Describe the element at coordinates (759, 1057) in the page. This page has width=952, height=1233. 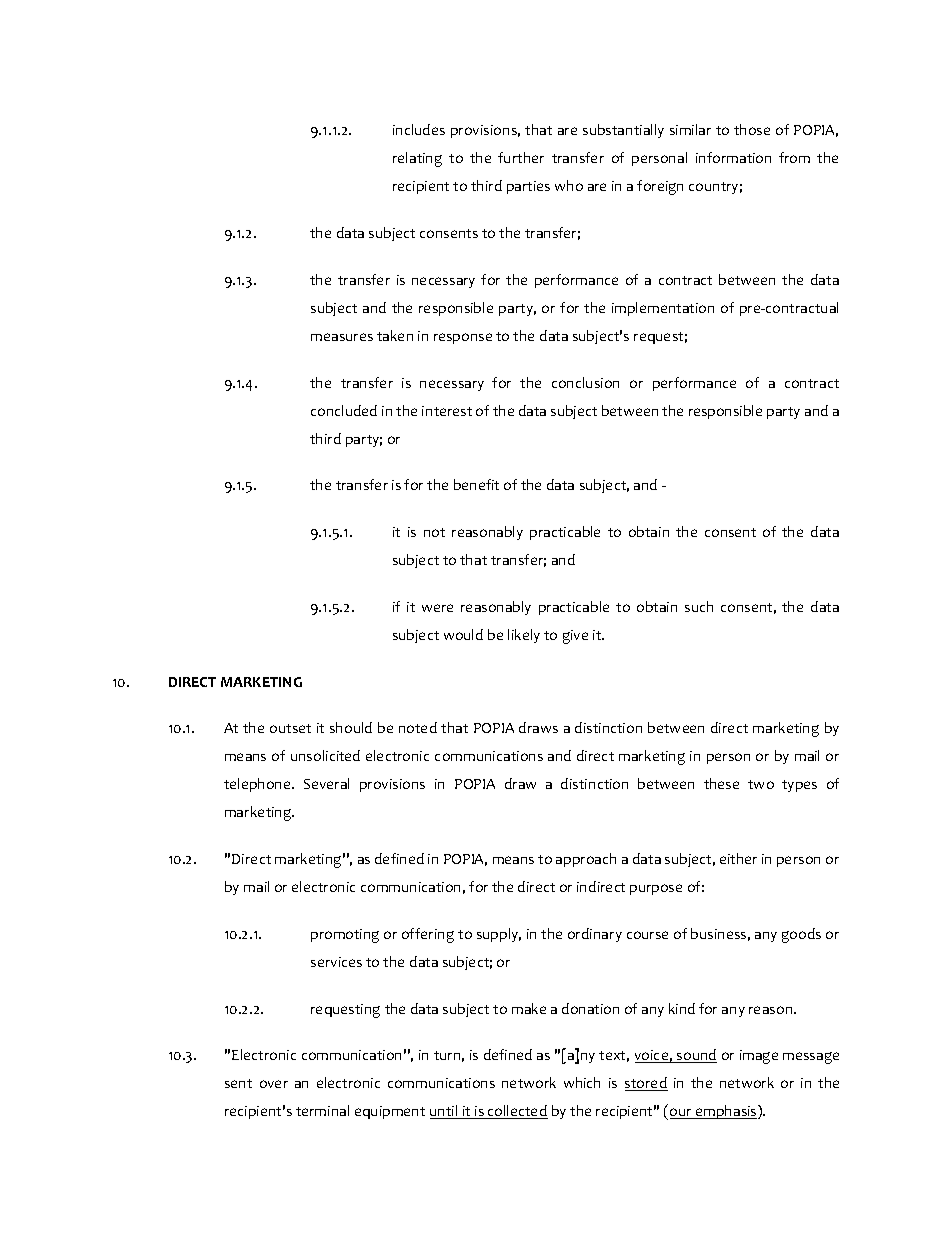
I see `image` at that location.
